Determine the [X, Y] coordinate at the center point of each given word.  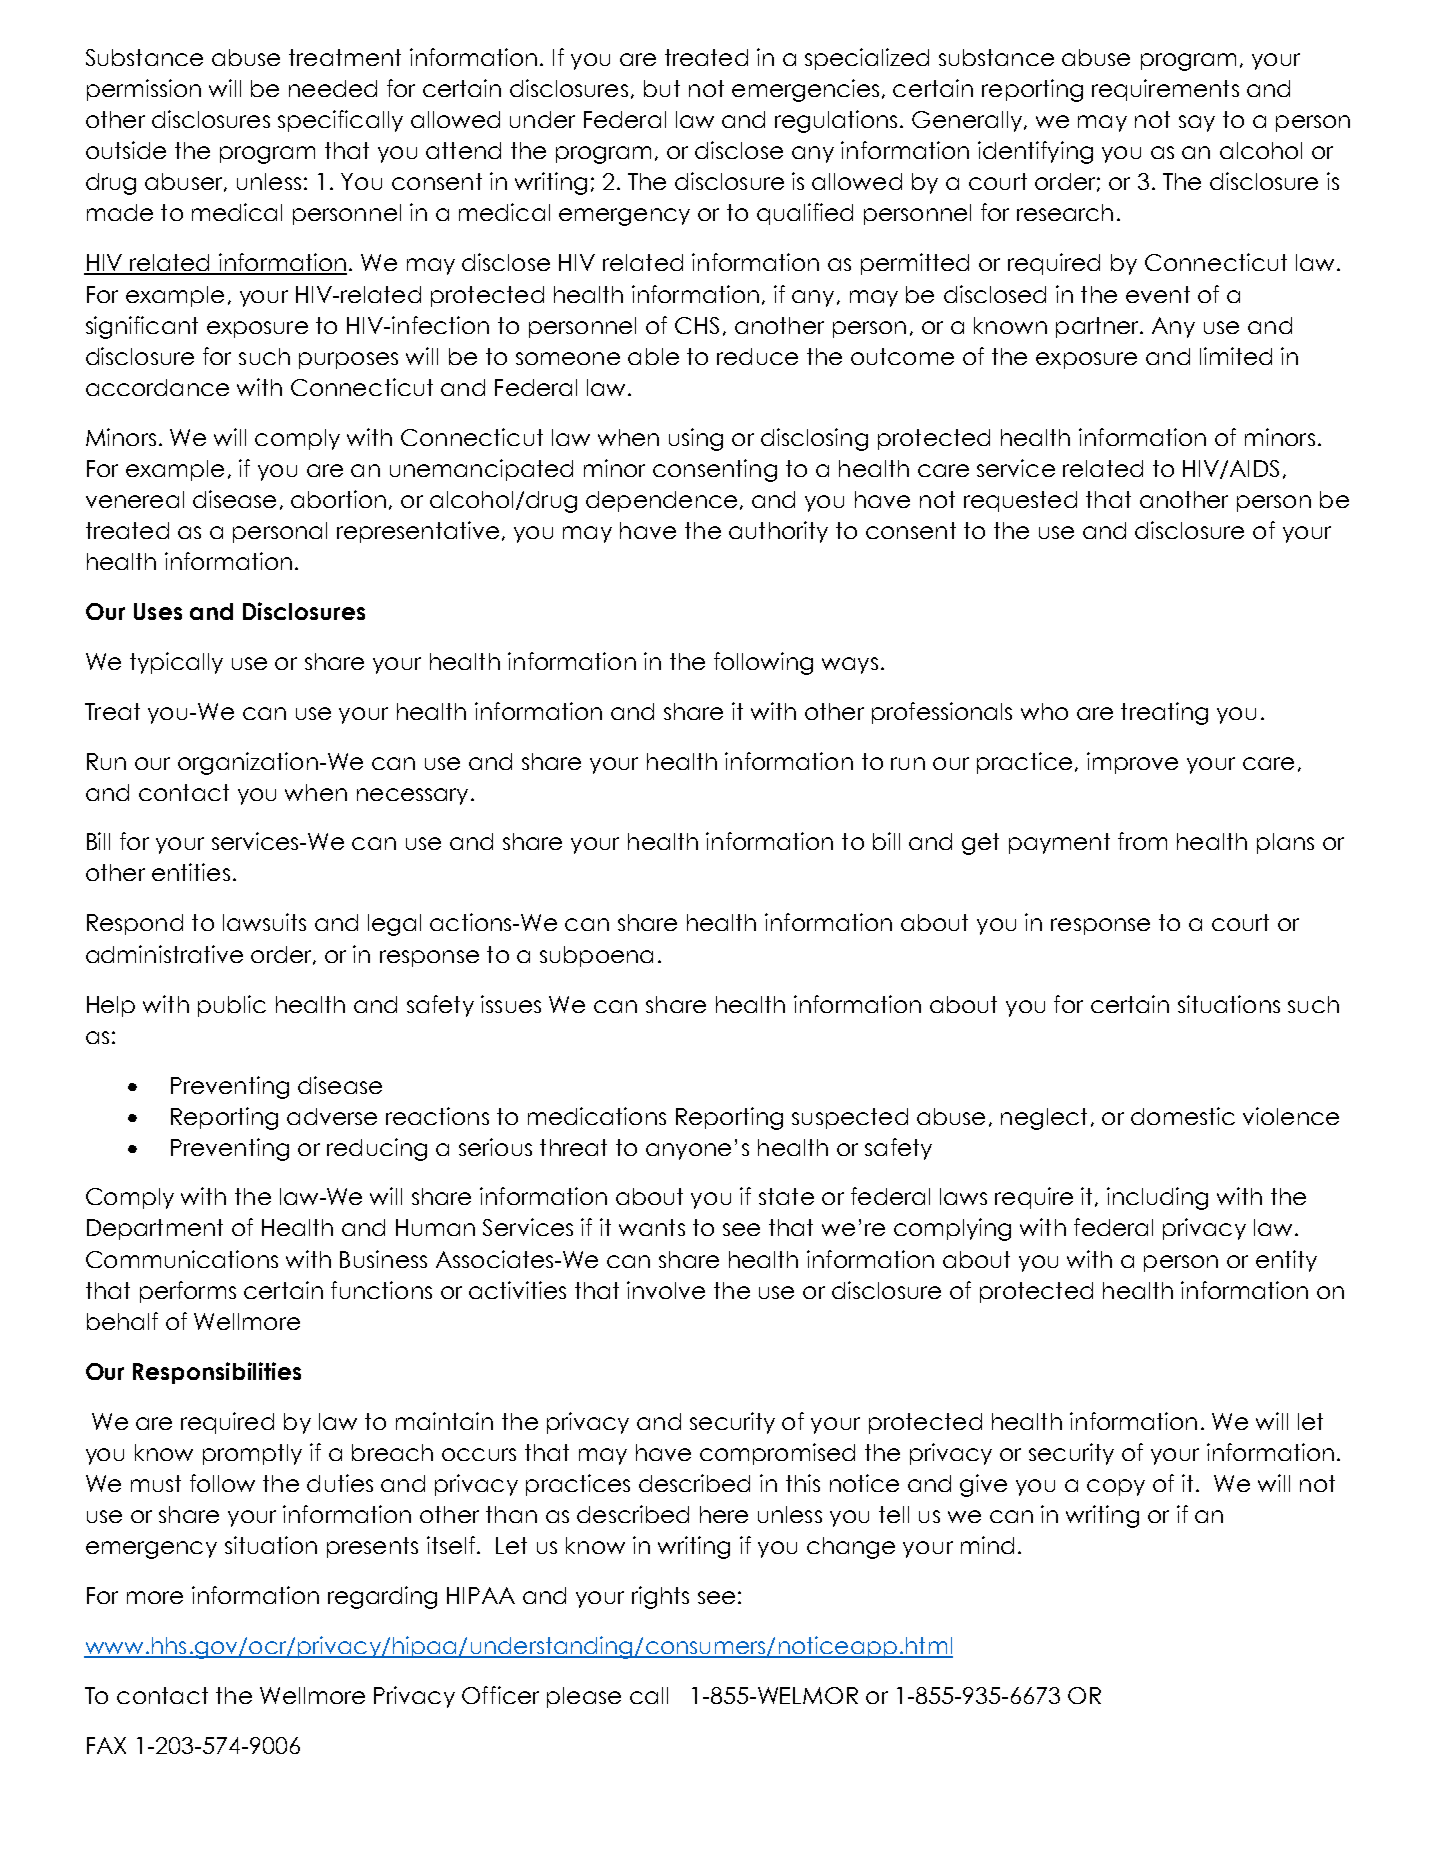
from [1142, 841]
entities [191, 872]
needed [333, 88]
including [1157, 1198]
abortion [338, 499]
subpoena [596, 956]
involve [666, 1290]
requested [1020, 501]
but [662, 88]
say [1197, 123]
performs [188, 1292]
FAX [106, 1745]
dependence [661, 501]
